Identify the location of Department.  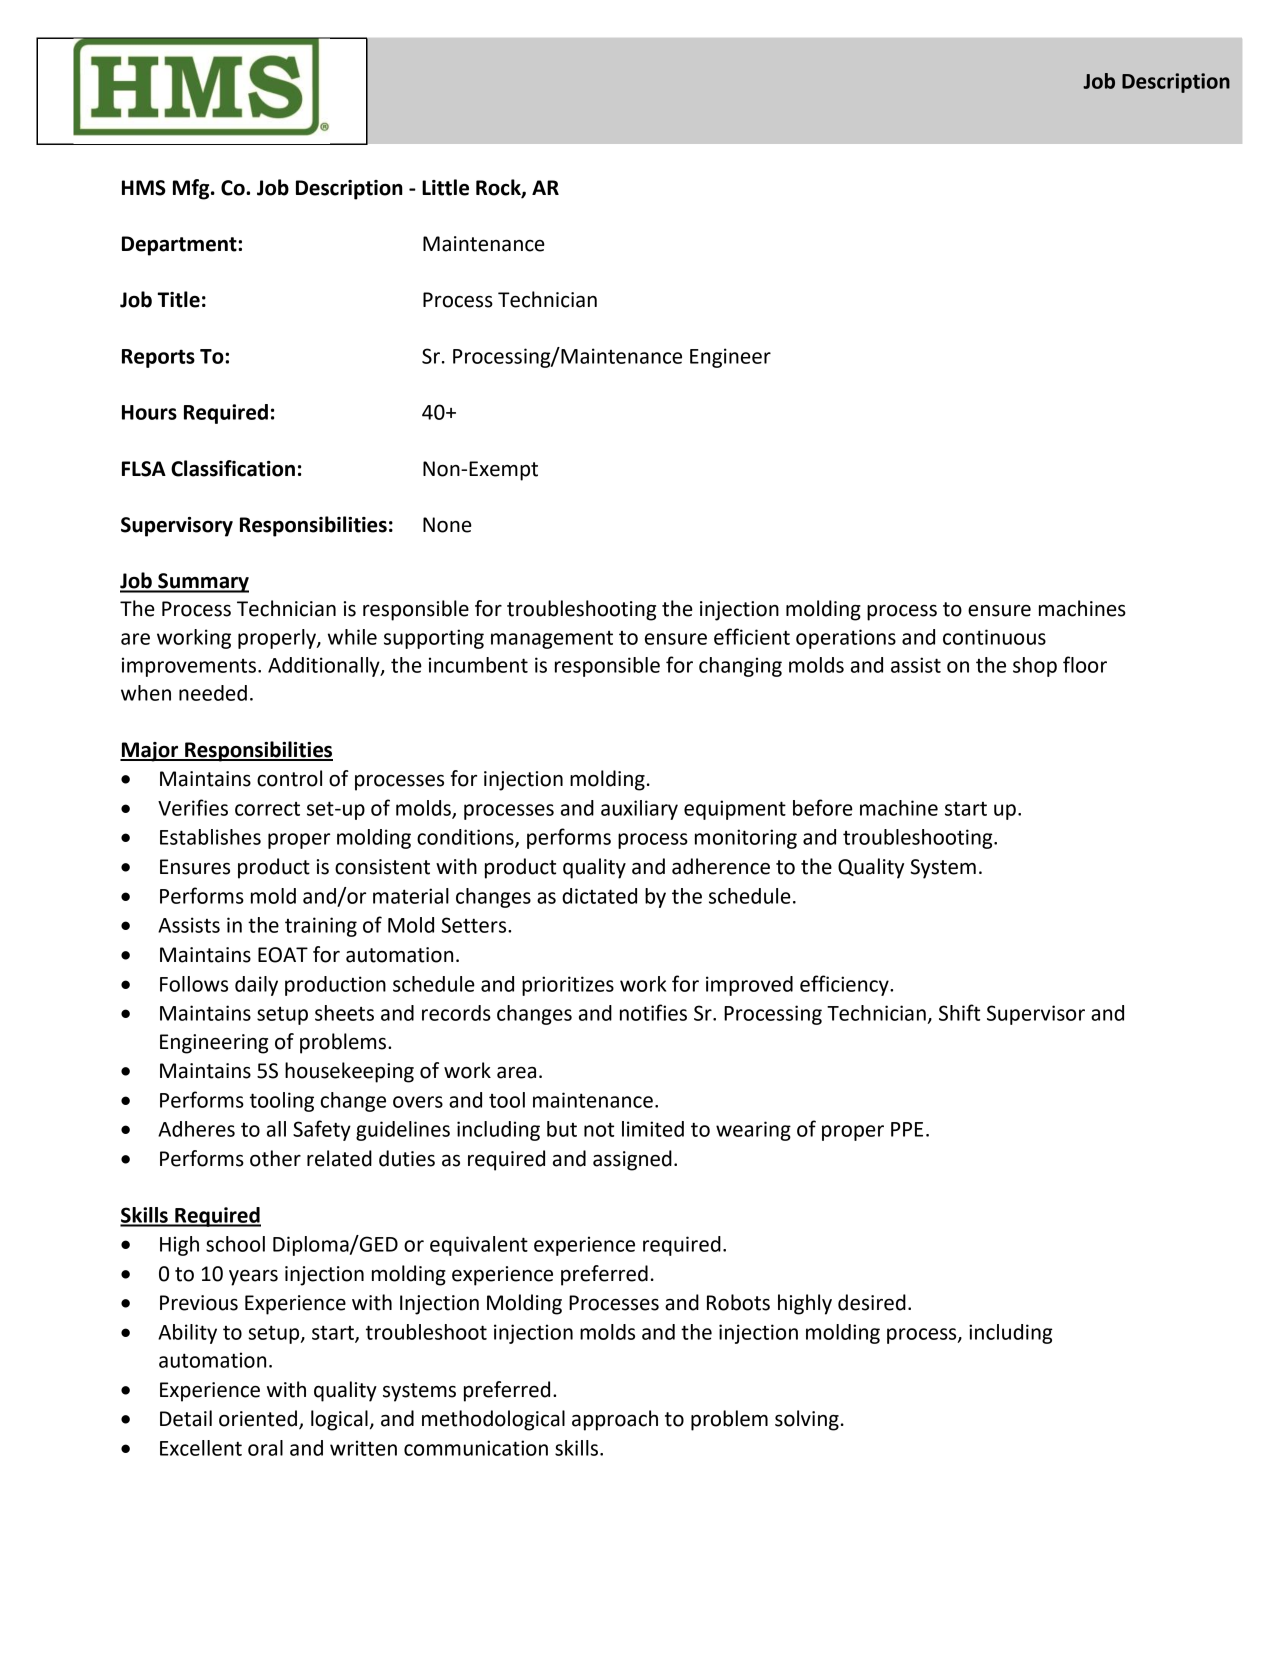
(180, 246).
